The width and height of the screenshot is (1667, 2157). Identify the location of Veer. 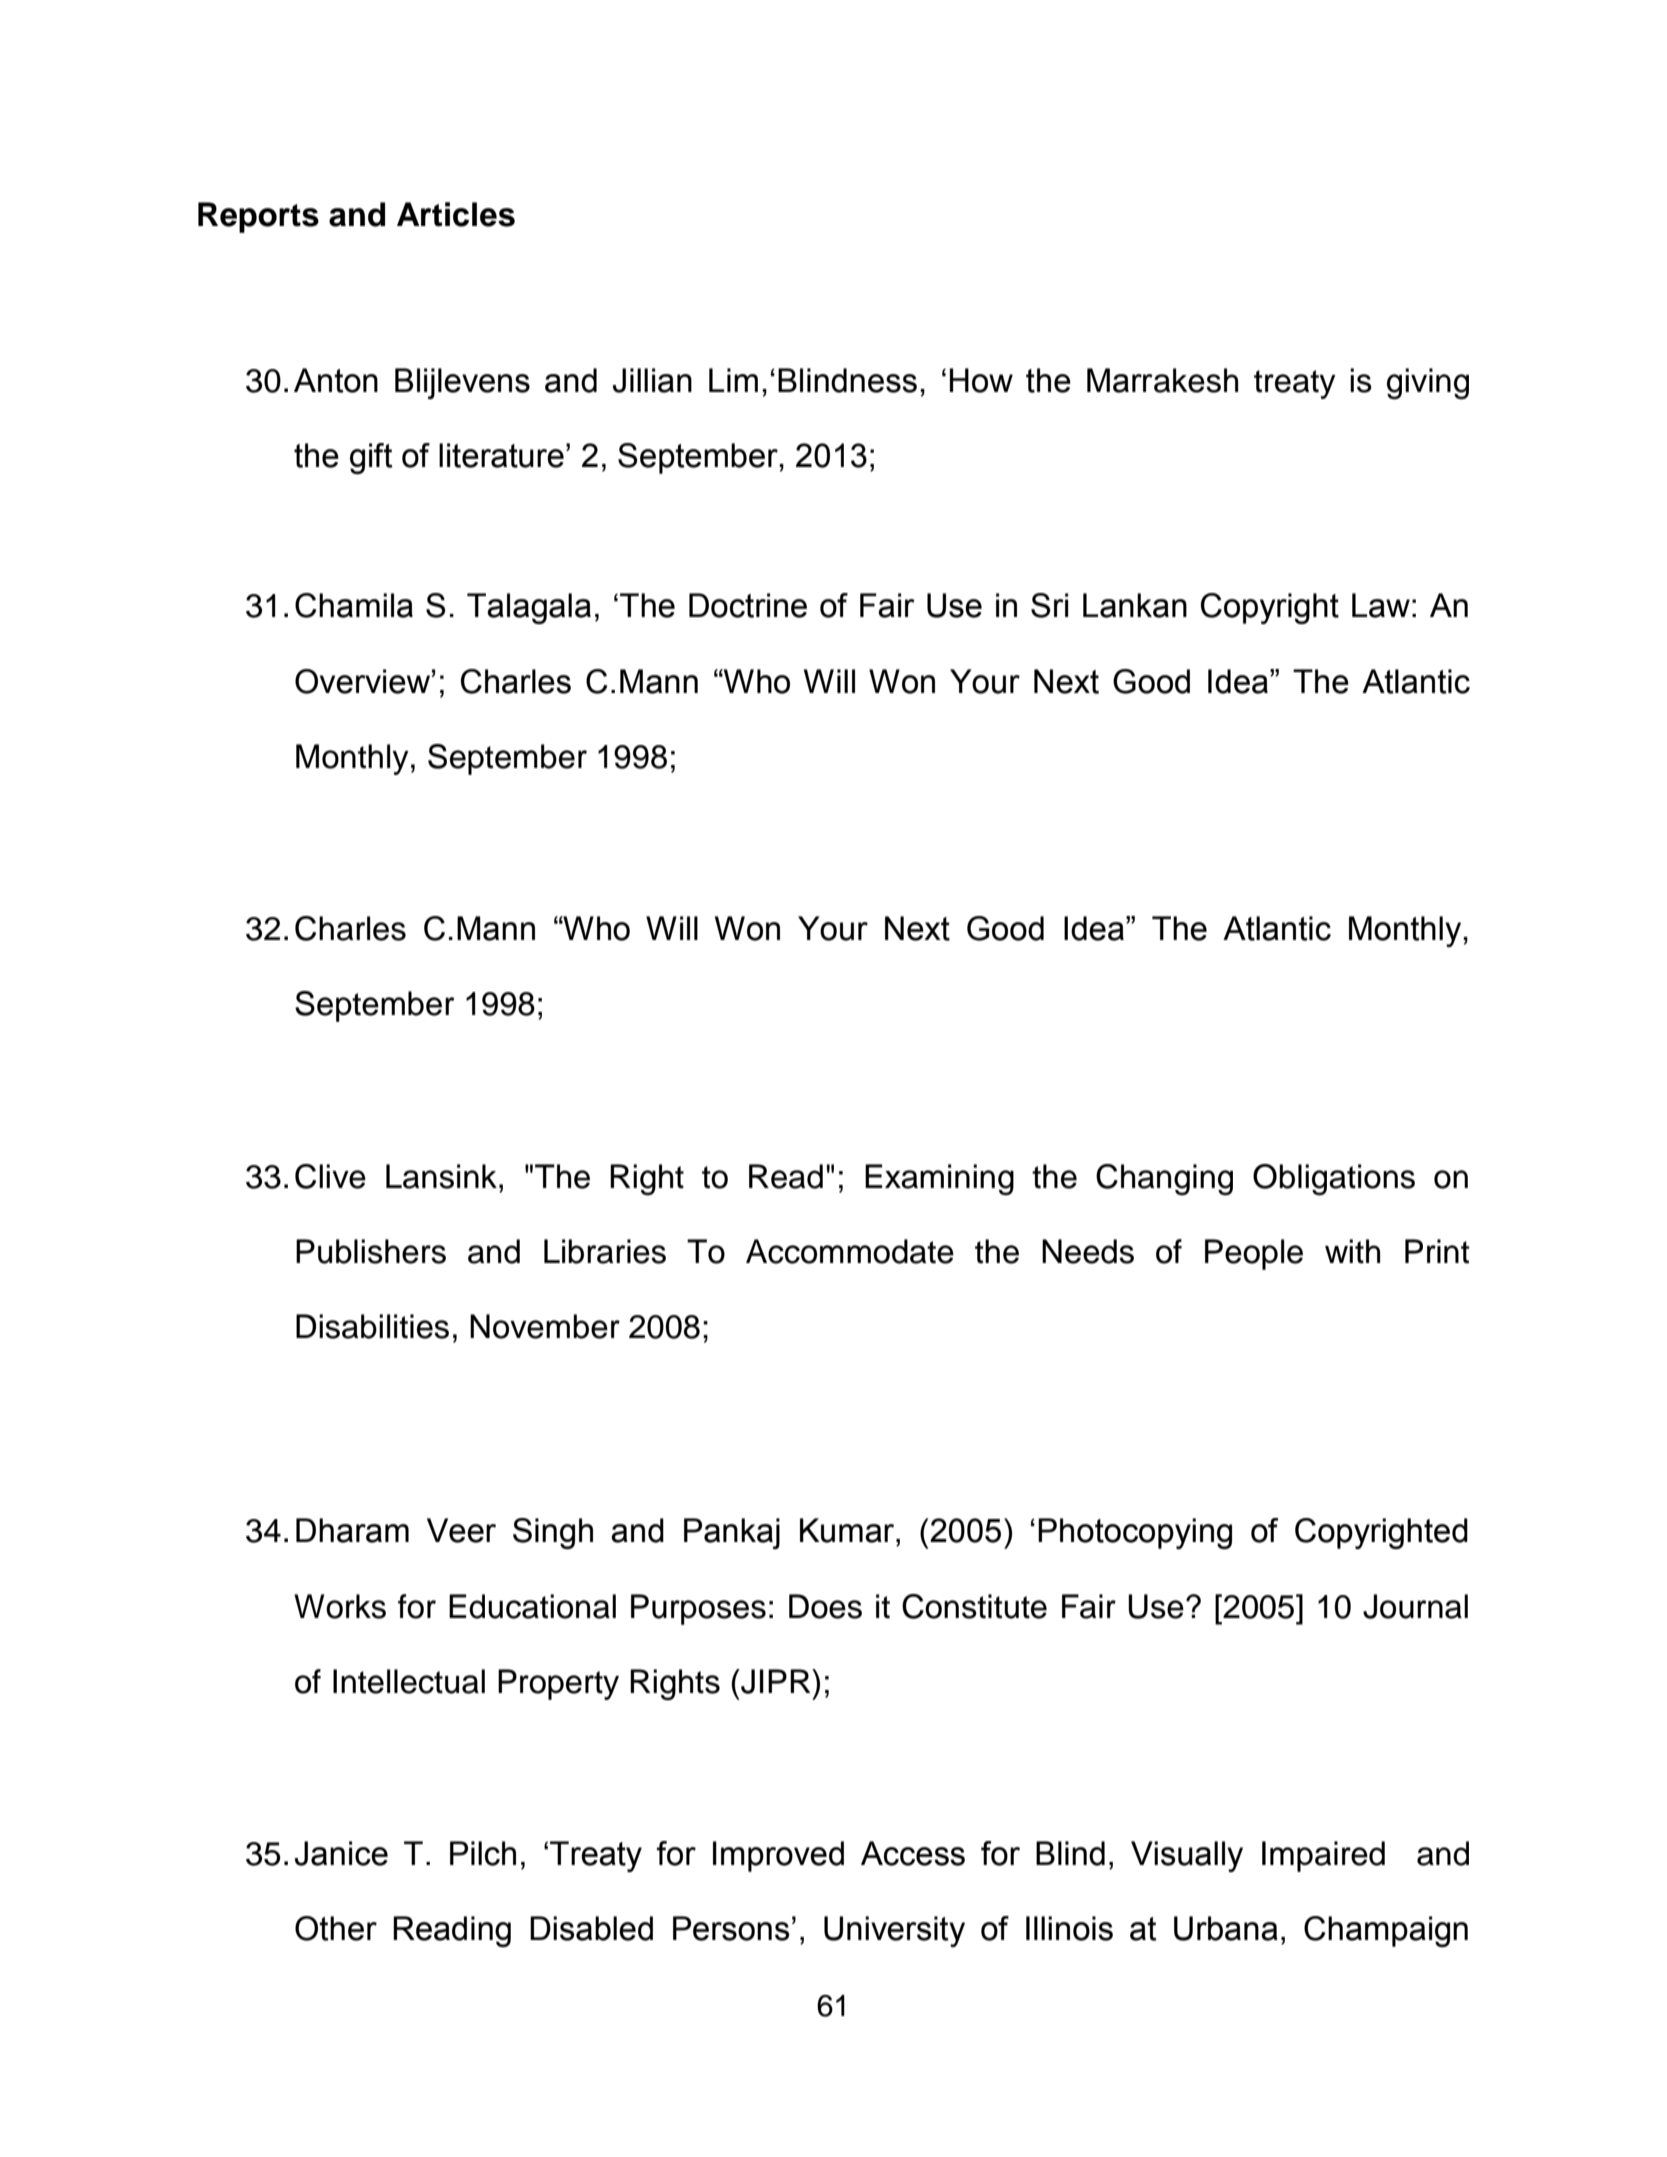
(461, 1530).
